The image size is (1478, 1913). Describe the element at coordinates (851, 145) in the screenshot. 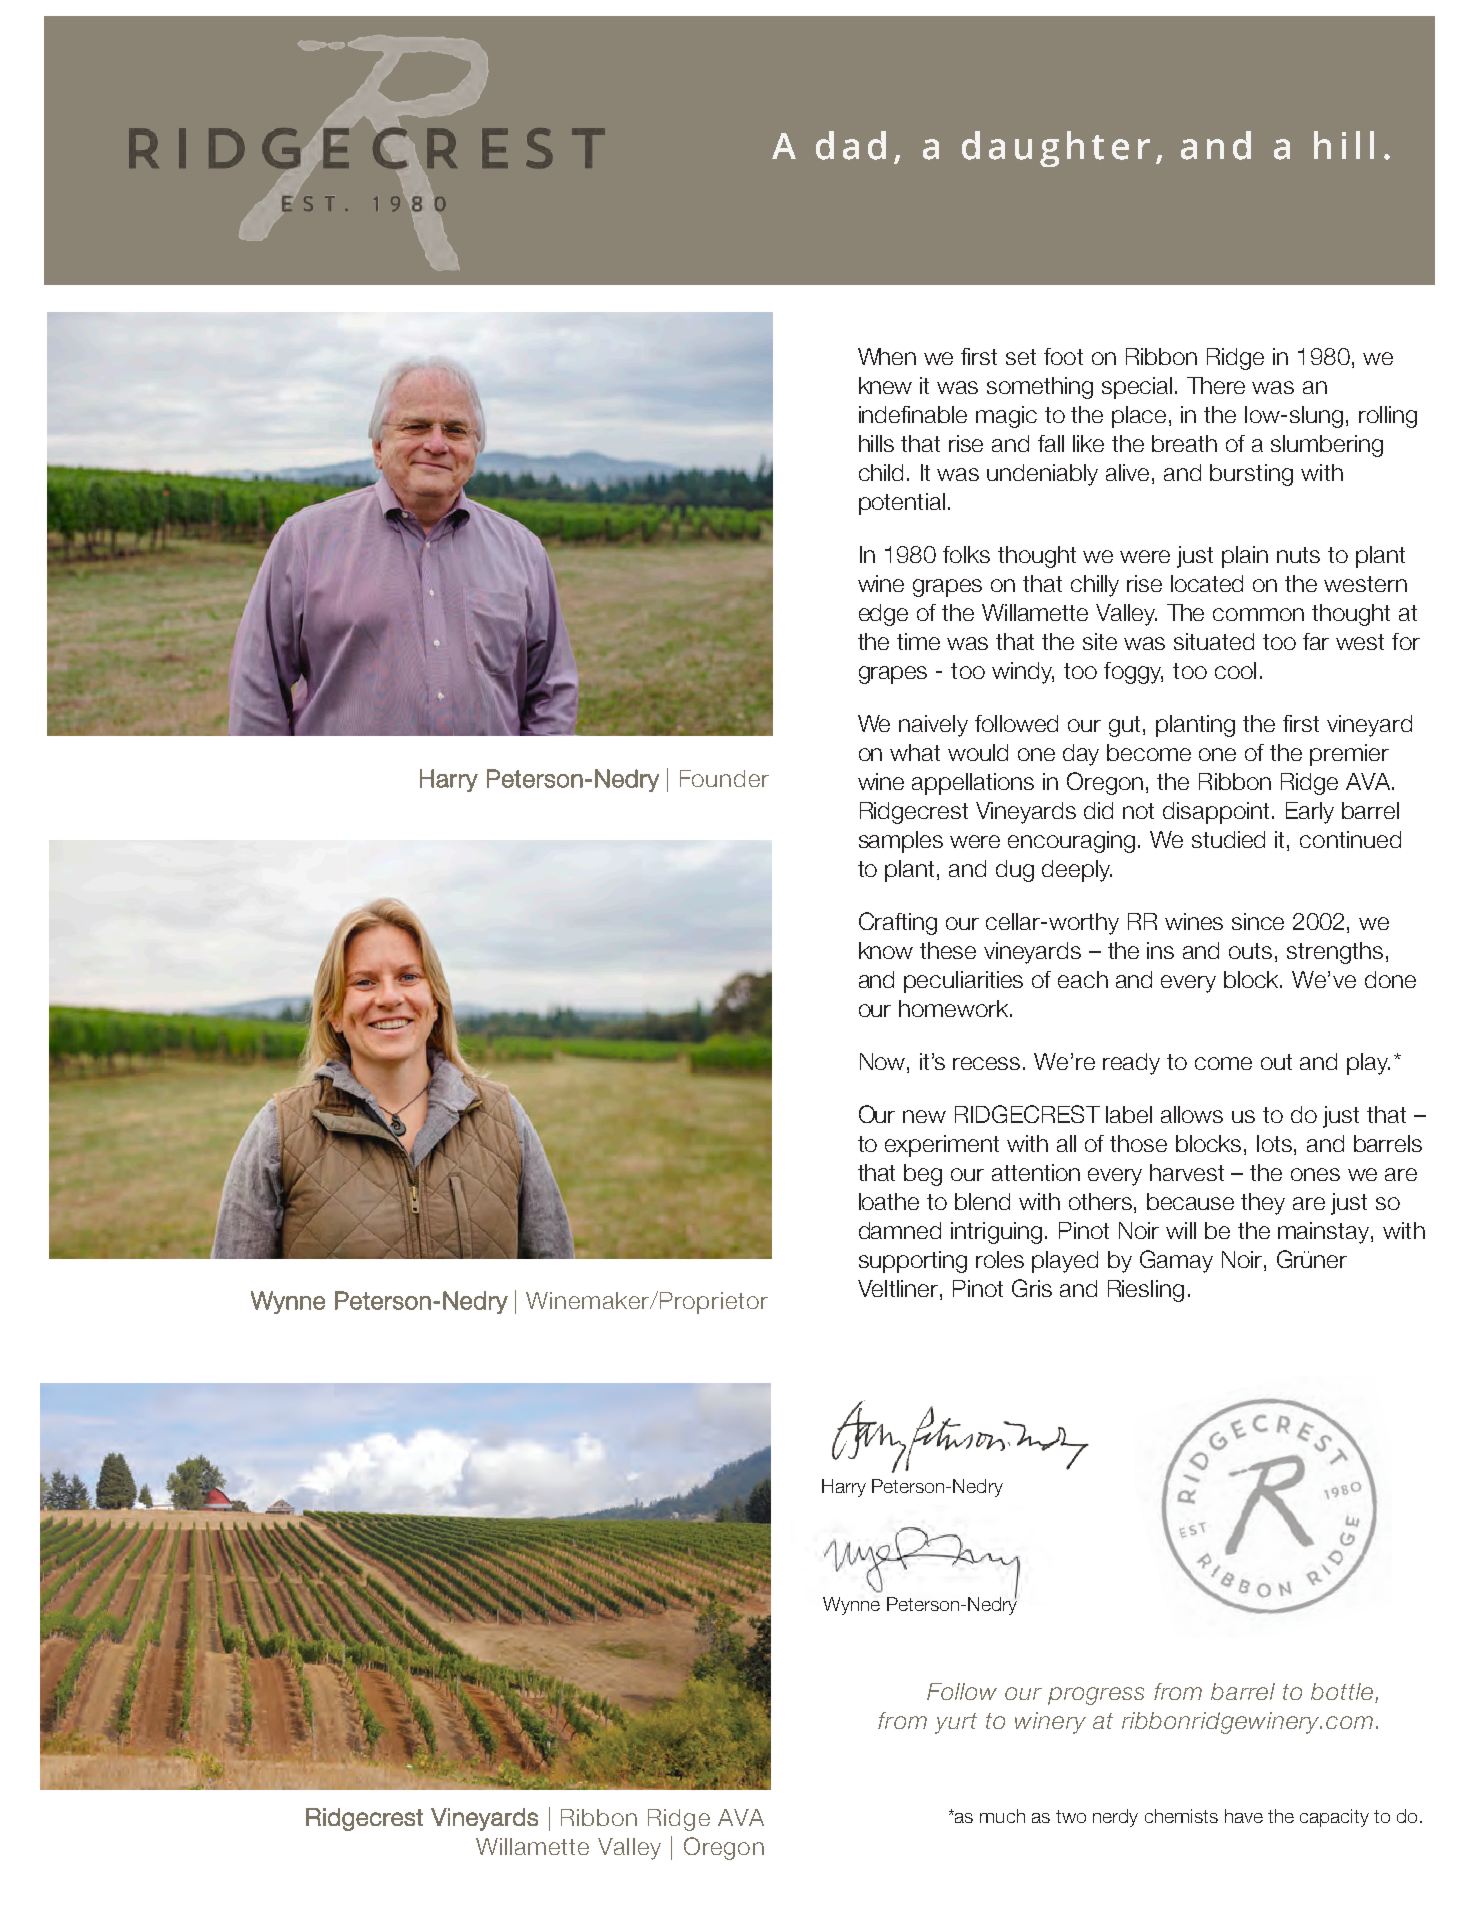

I see `dad` at that location.
